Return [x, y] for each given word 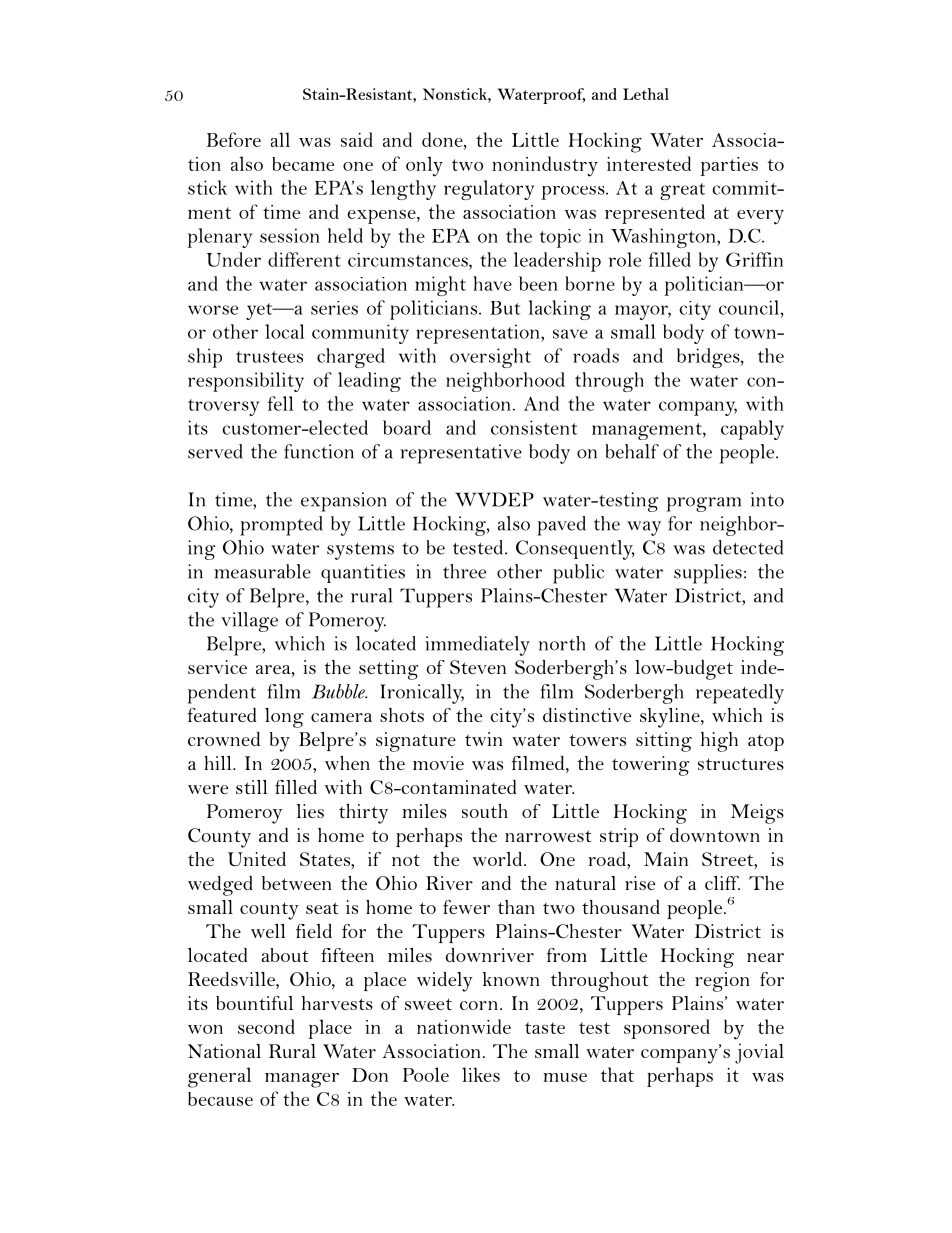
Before [234, 139]
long [284, 718]
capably [752, 430]
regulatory [489, 190]
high [719, 742]
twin [484, 739]
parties [729, 166]
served [215, 451]
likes [481, 1074]
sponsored [667, 1029]
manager [302, 1080]
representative [461, 454]
